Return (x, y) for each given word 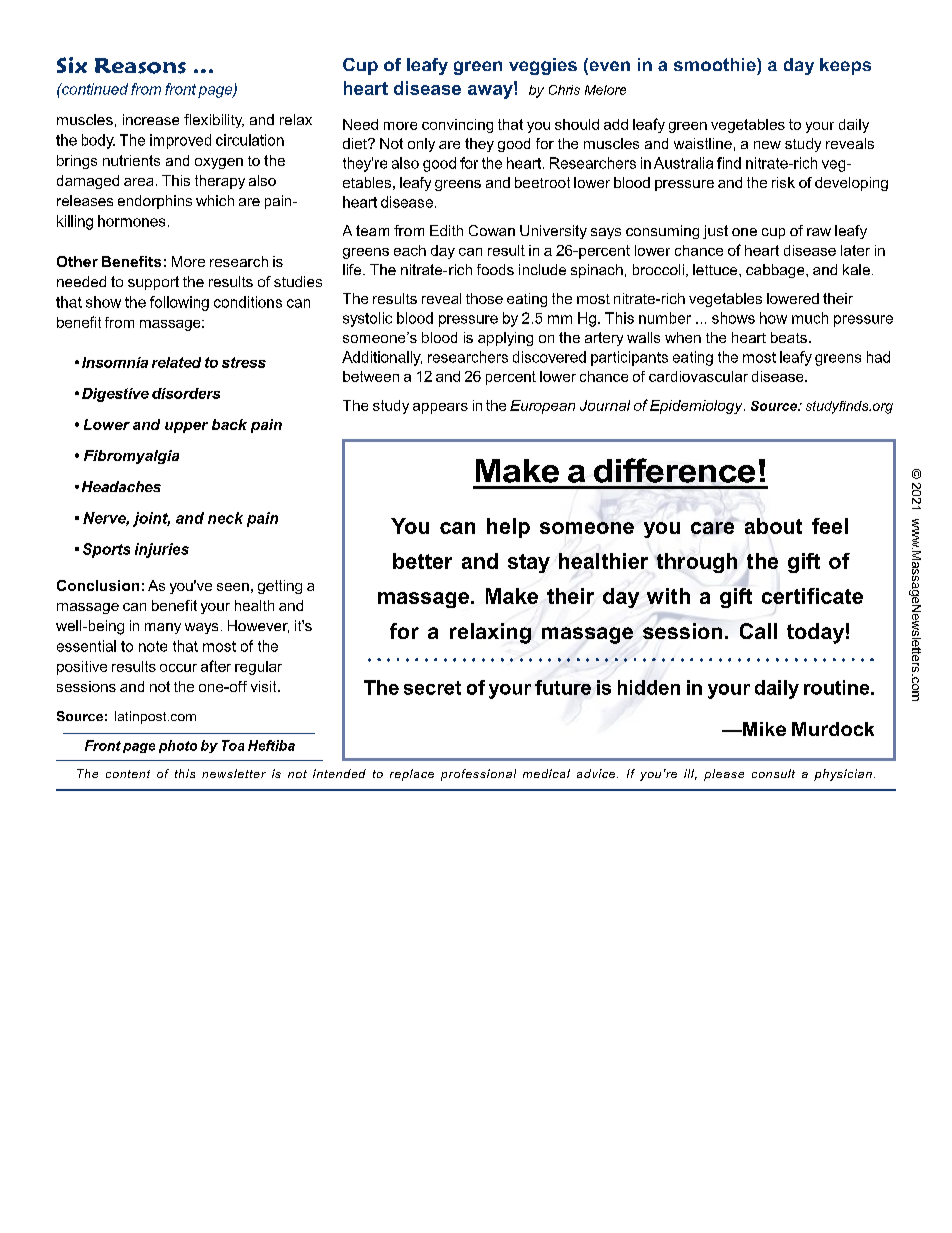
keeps (845, 66)
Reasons (140, 66)
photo (178, 746)
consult (773, 773)
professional (478, 775)
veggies (543, 66)
